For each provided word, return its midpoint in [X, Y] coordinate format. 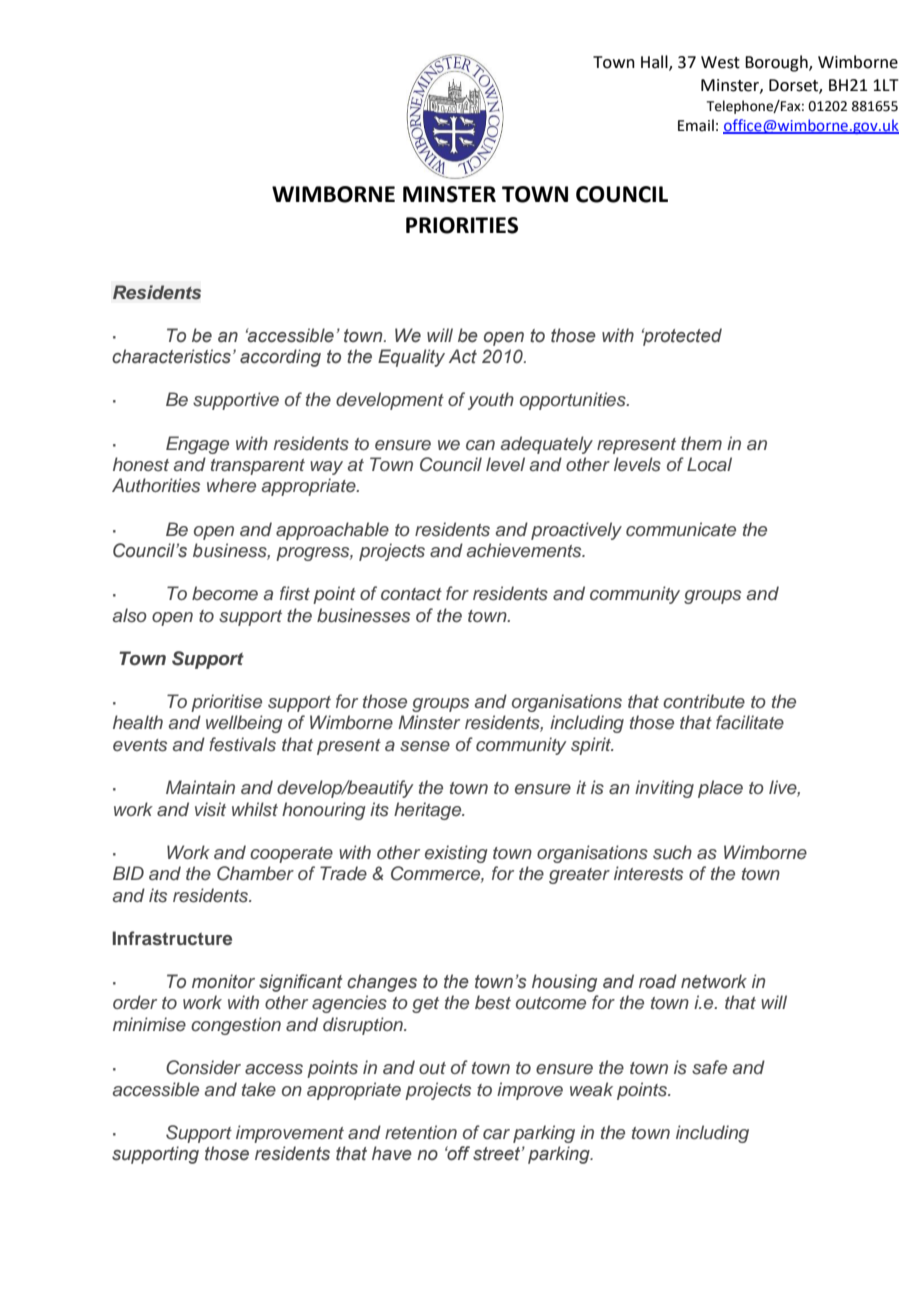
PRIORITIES [462, 225]
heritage [429, 811]
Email [696, 125]
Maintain [200, 787]
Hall [655, 63]
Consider [203, 1067]
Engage [197, 445]
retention [421, 1132]
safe [709, 1067]
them [701, 443]
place [720, 789]
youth [491, 401]
